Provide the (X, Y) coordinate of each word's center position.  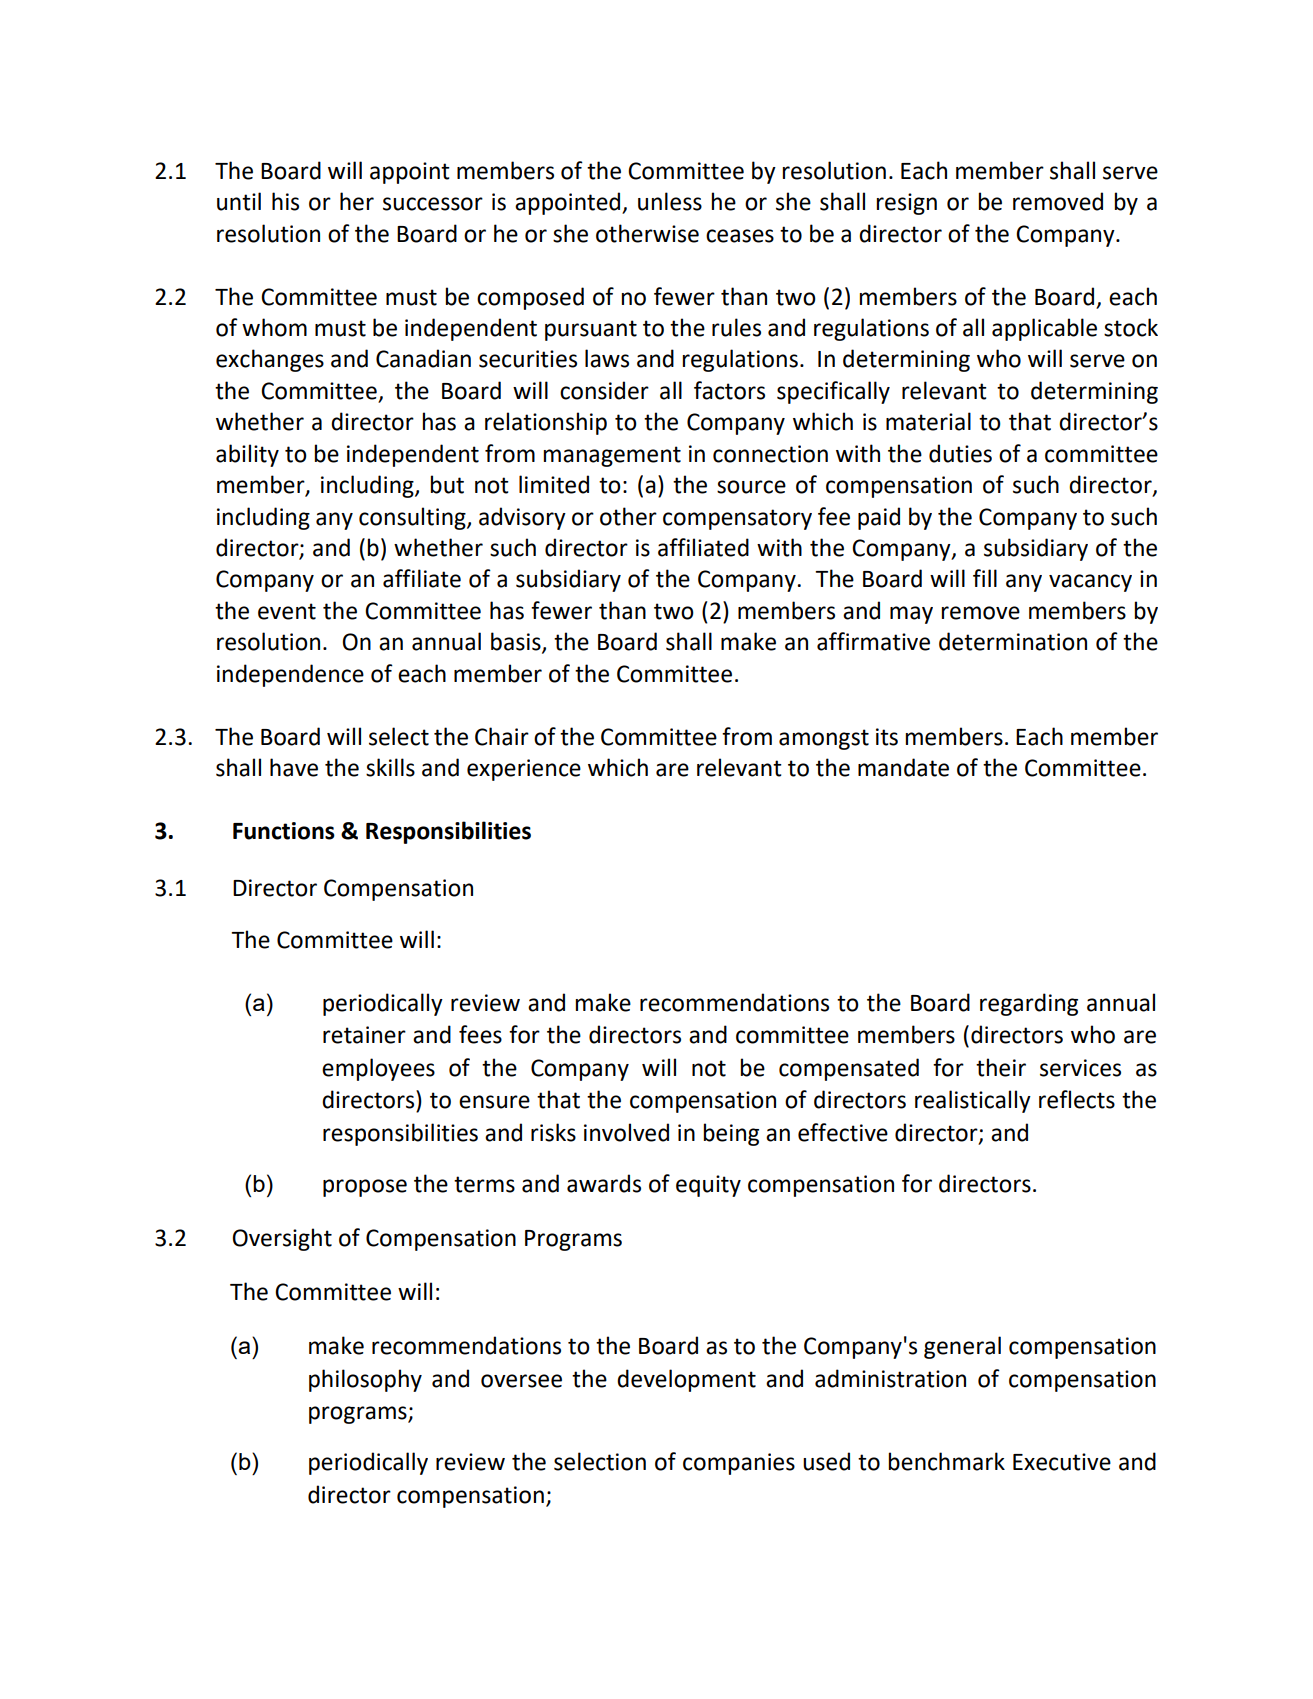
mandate (903, 767)
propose (365, 1188)
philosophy (365, 1380)
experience (524, 770)
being (731, 1134)
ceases (740, 236)
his (285, 201)
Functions (284, 831)
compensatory (737, 519)
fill (985, 578)
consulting (413, 518)
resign (906, 204)
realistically (973, 1101)
